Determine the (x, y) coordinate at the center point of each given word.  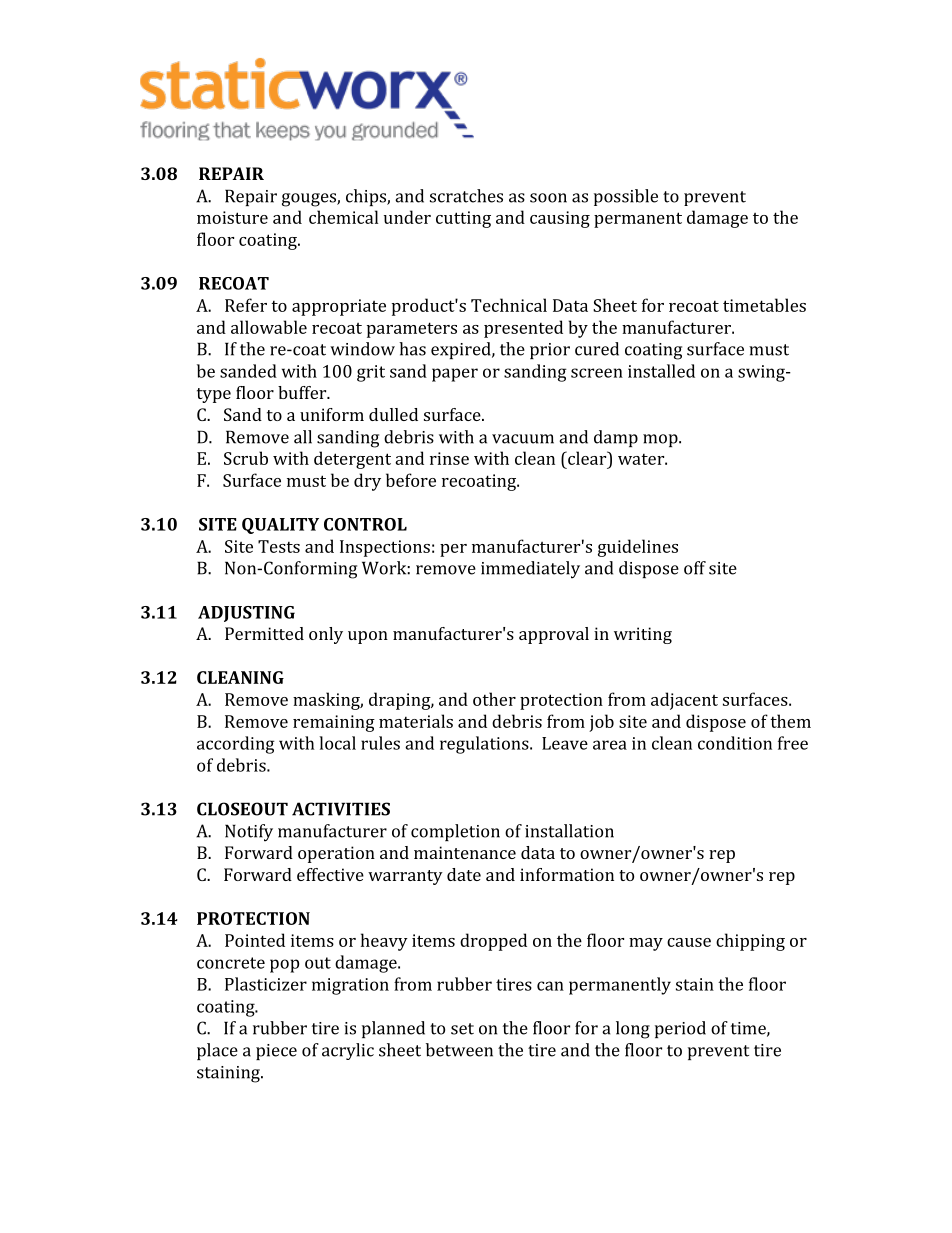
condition (735, 743)
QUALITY (280, 526)
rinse (449, 458)
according (236, 745)
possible (626, 197)
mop (661, 440)
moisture (232, 217)
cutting (463, 219)
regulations (485, 745)
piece (276, 1052)
